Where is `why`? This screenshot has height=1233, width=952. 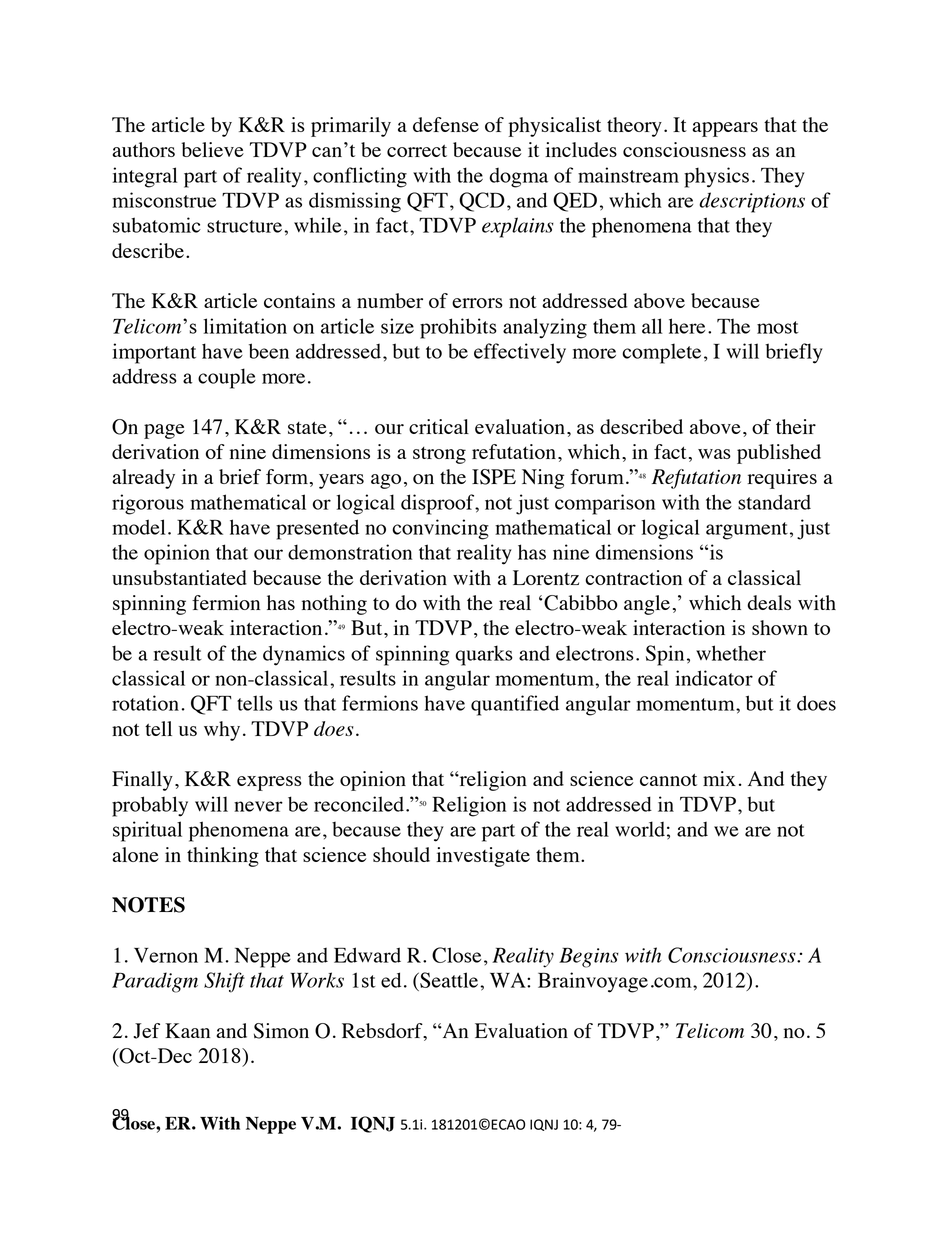
why is located at coordinates (222, 731).
